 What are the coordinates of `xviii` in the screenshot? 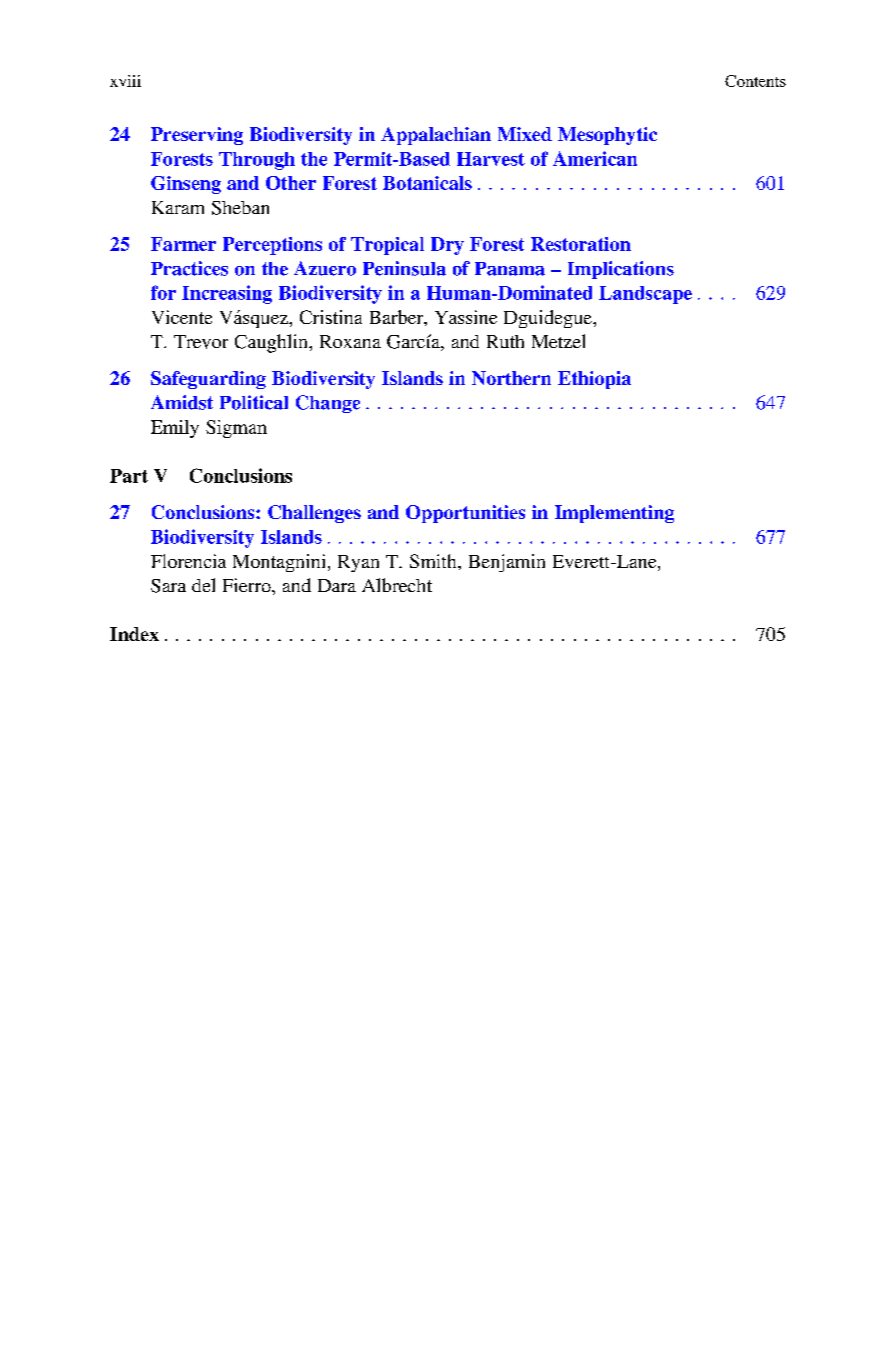 It's located at (125, 81).
